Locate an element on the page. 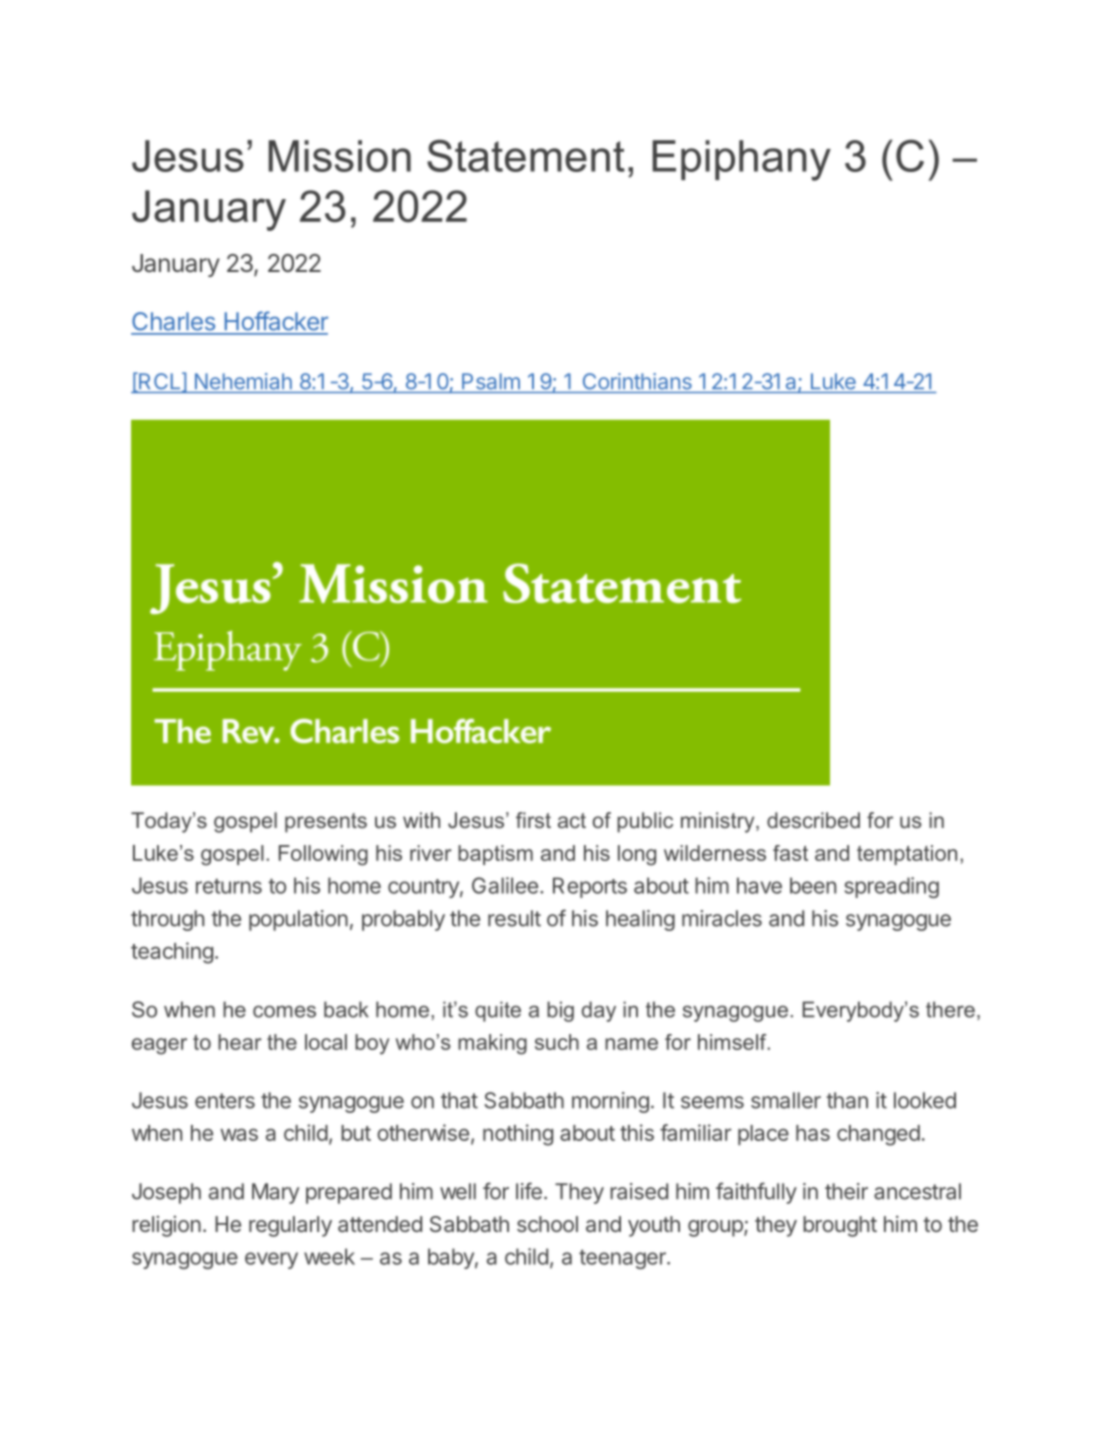 This page has height=1441, width=1114. regularly is located at coordinates (290, 1226).
